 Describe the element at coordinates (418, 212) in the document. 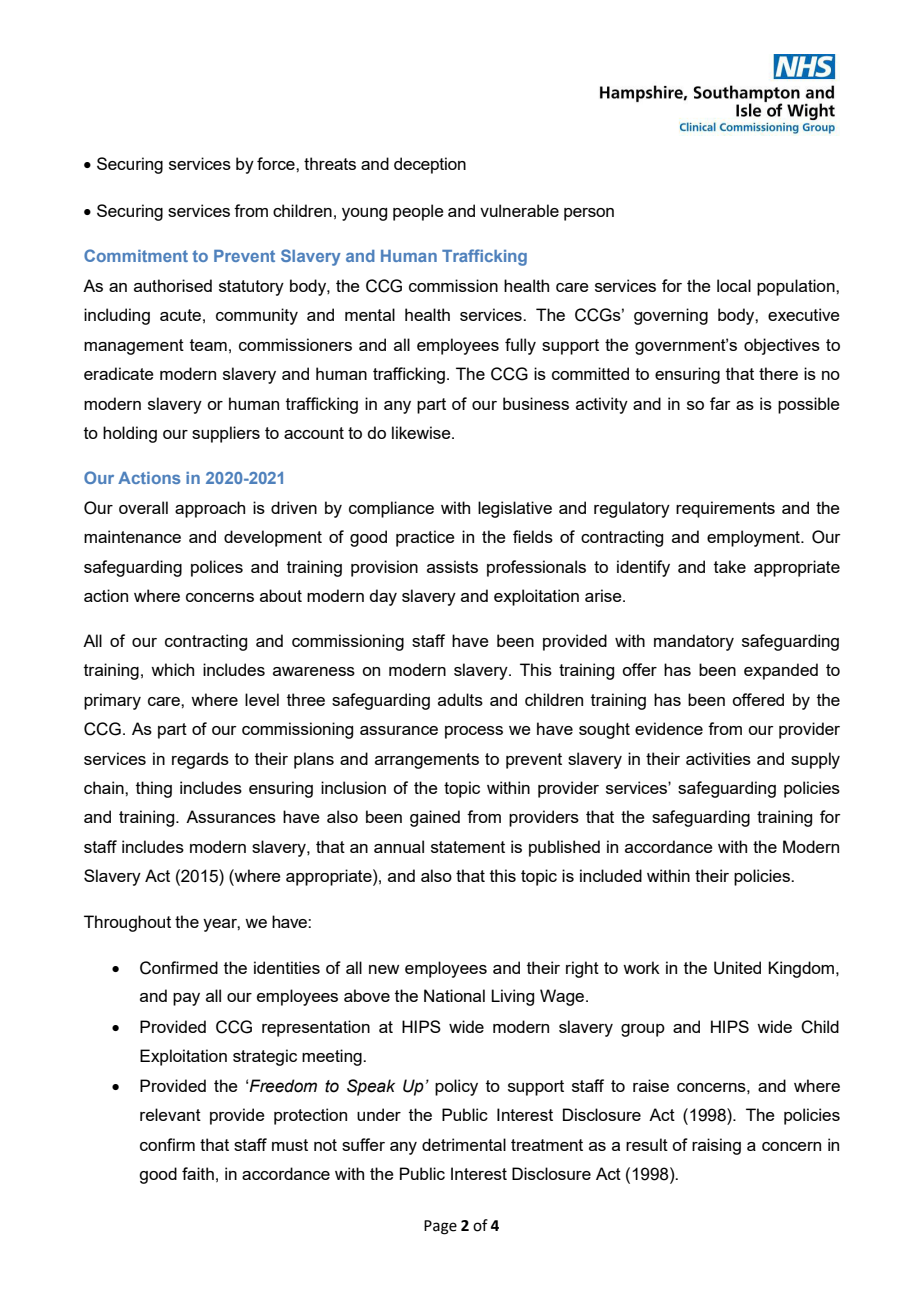

I see `people` at that location.
